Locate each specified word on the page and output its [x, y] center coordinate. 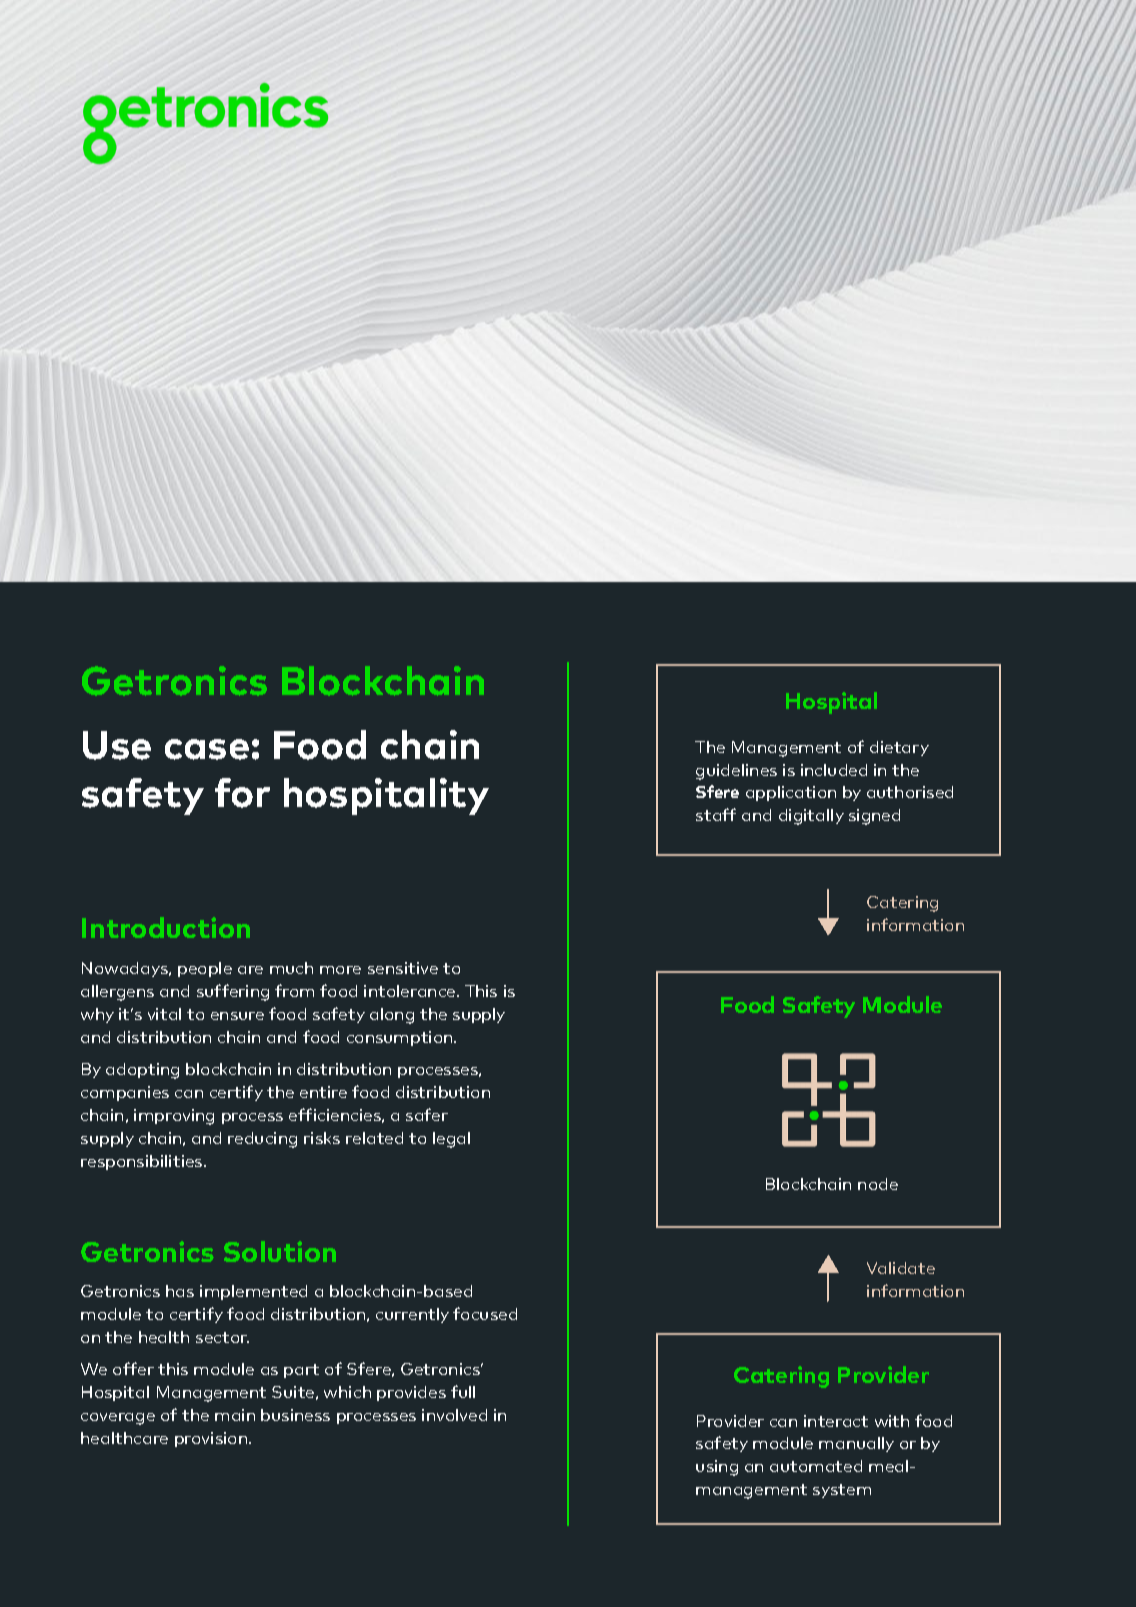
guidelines [736, 772]
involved [454, 1415]
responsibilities [143, 1162]
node [878, 1184]
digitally [811, 817]
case [207, 749]
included [834, 770]
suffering [233, 992]
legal [451, 1140]
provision [211, 1439]
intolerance [411, 991]
